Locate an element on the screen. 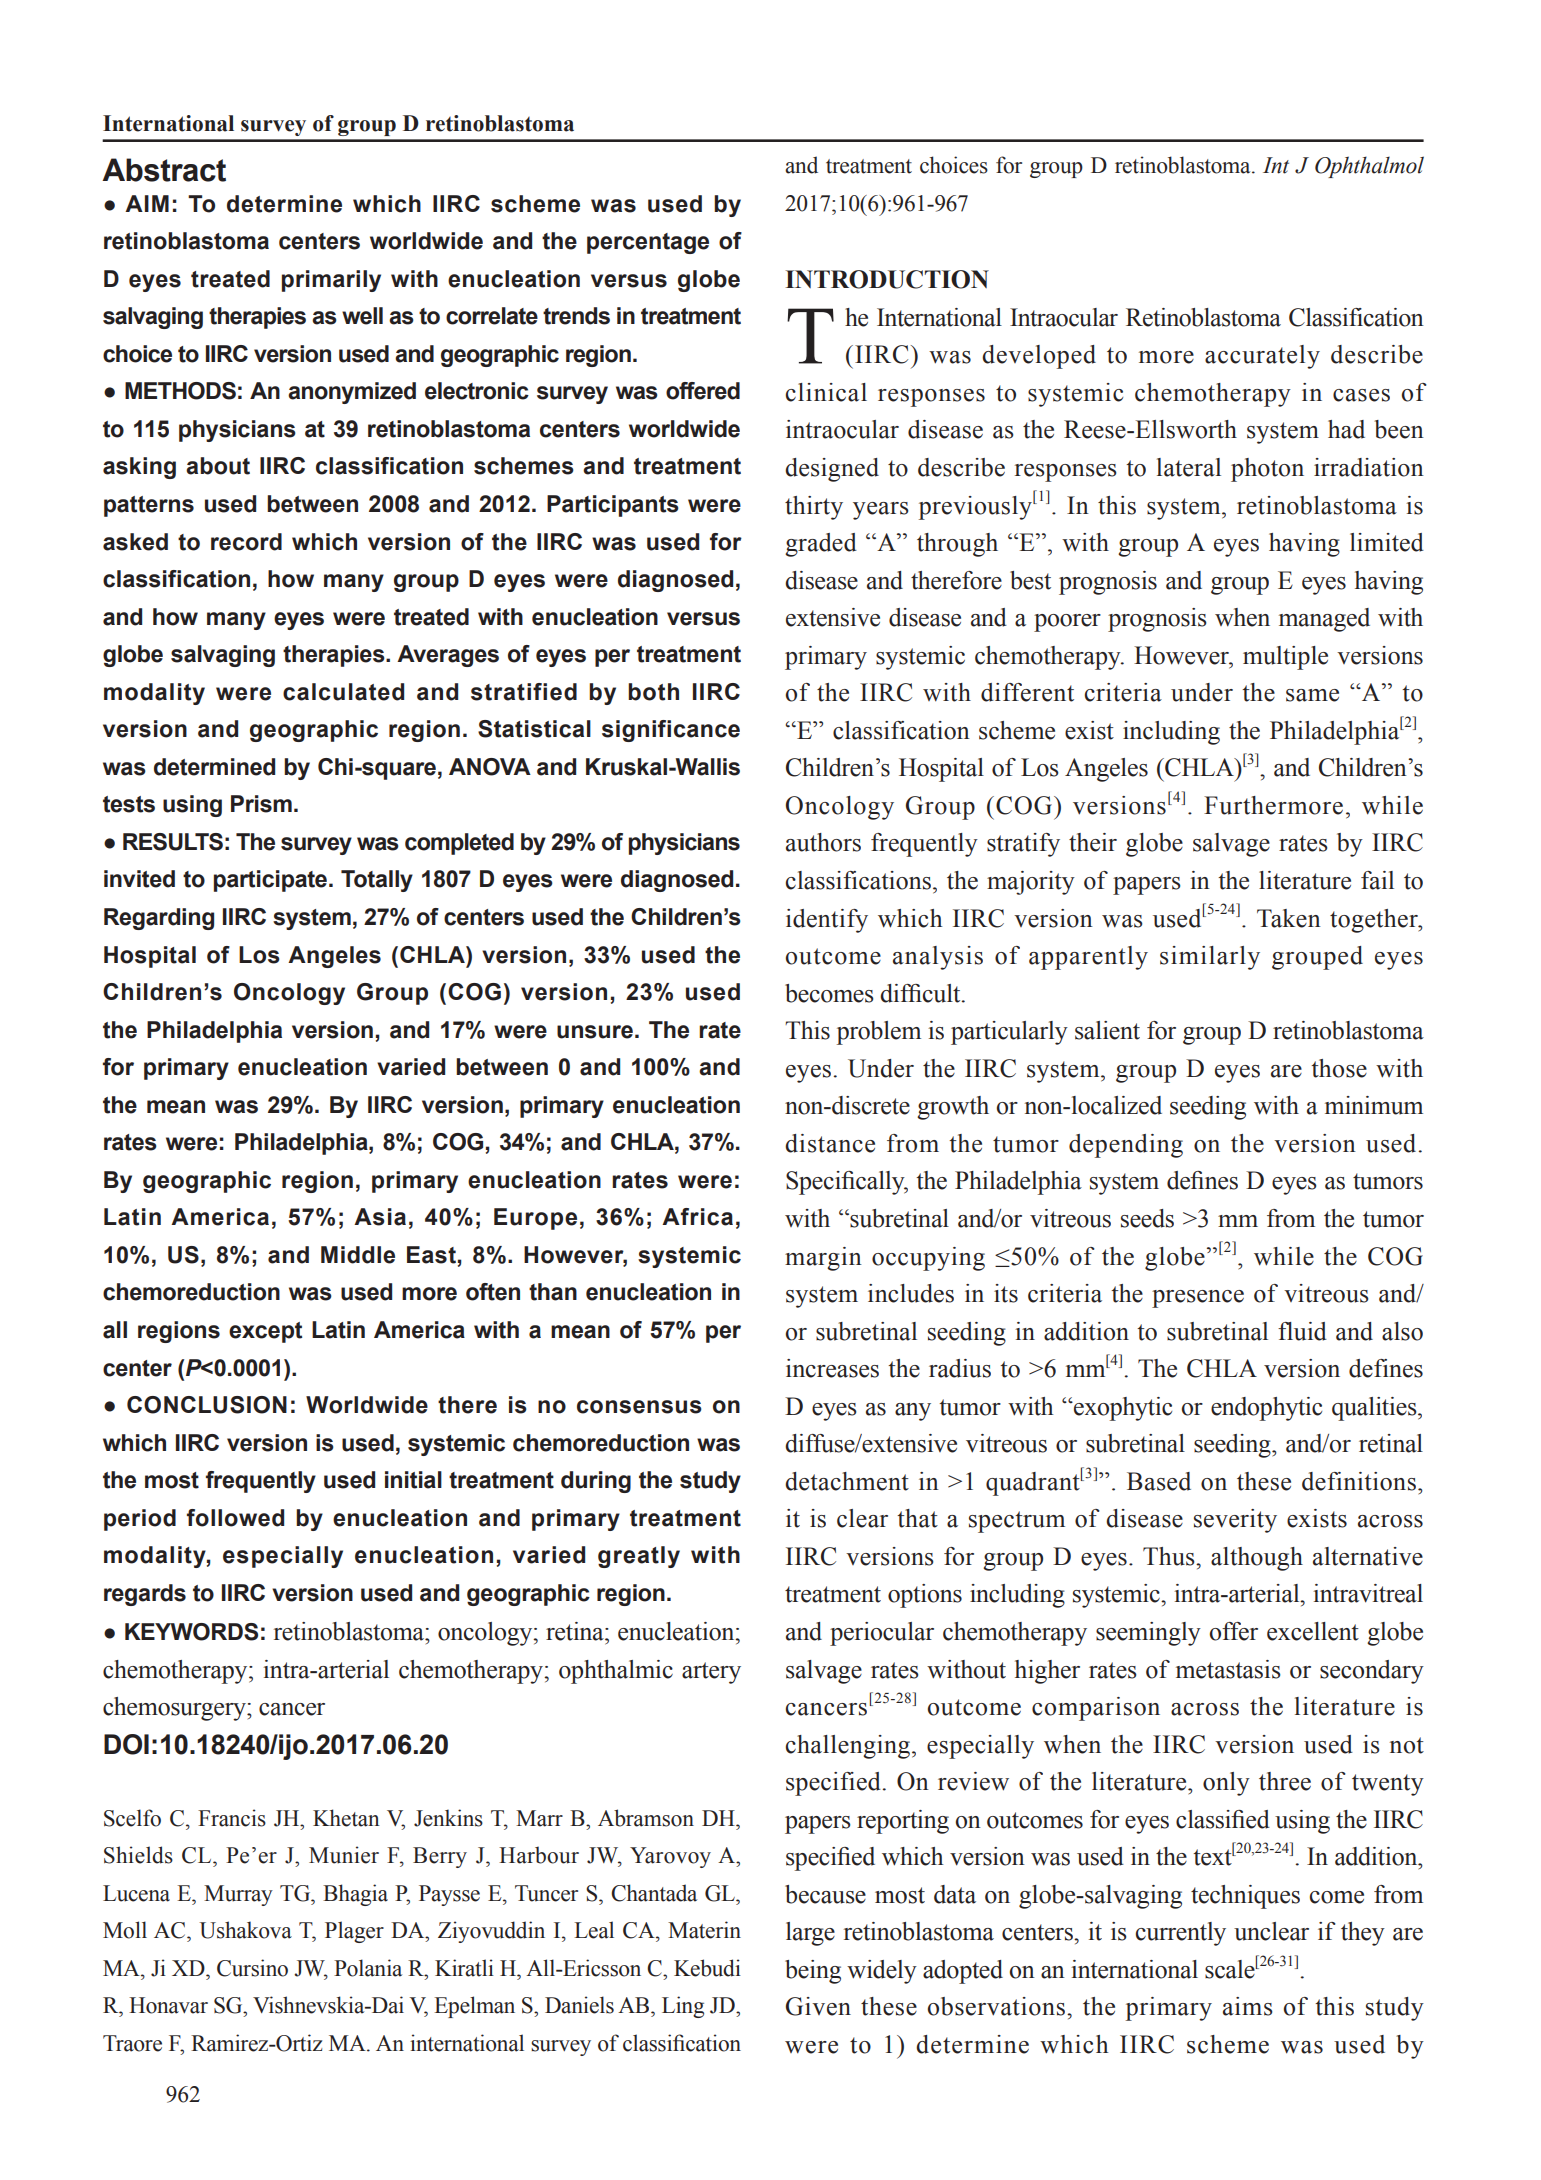  primarily is located at coordinates (331, 281).
